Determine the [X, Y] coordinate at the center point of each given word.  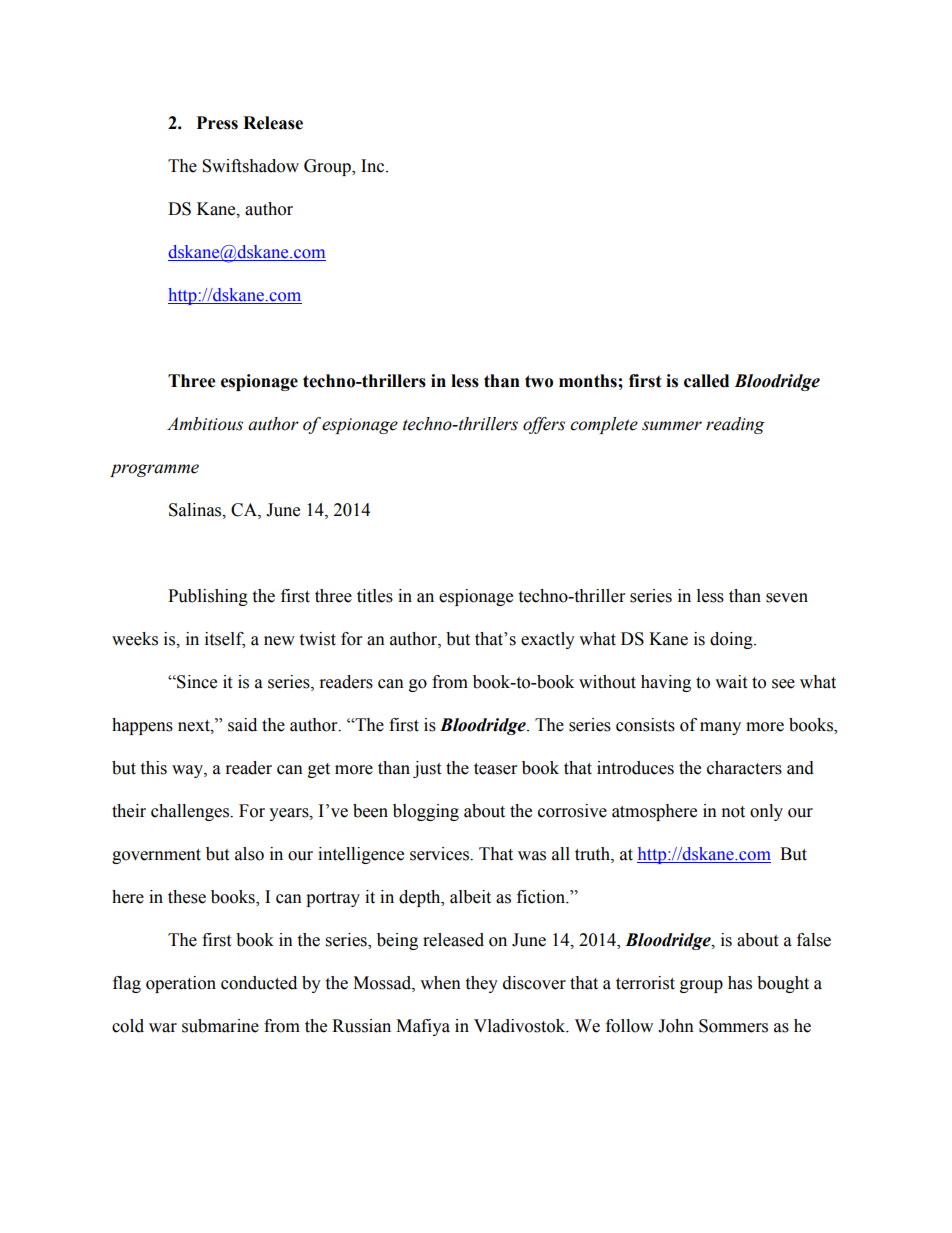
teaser [495, 769]
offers [544, 425]
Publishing [208, 597]
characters [744, 768]
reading [735, 425]
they [481, 984]
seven [787, 598]
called [706, 381]
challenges [191, 812]
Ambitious [205, 424]
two [539, 381]
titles [375, 596]
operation [181, 984]
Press [217, 123]
